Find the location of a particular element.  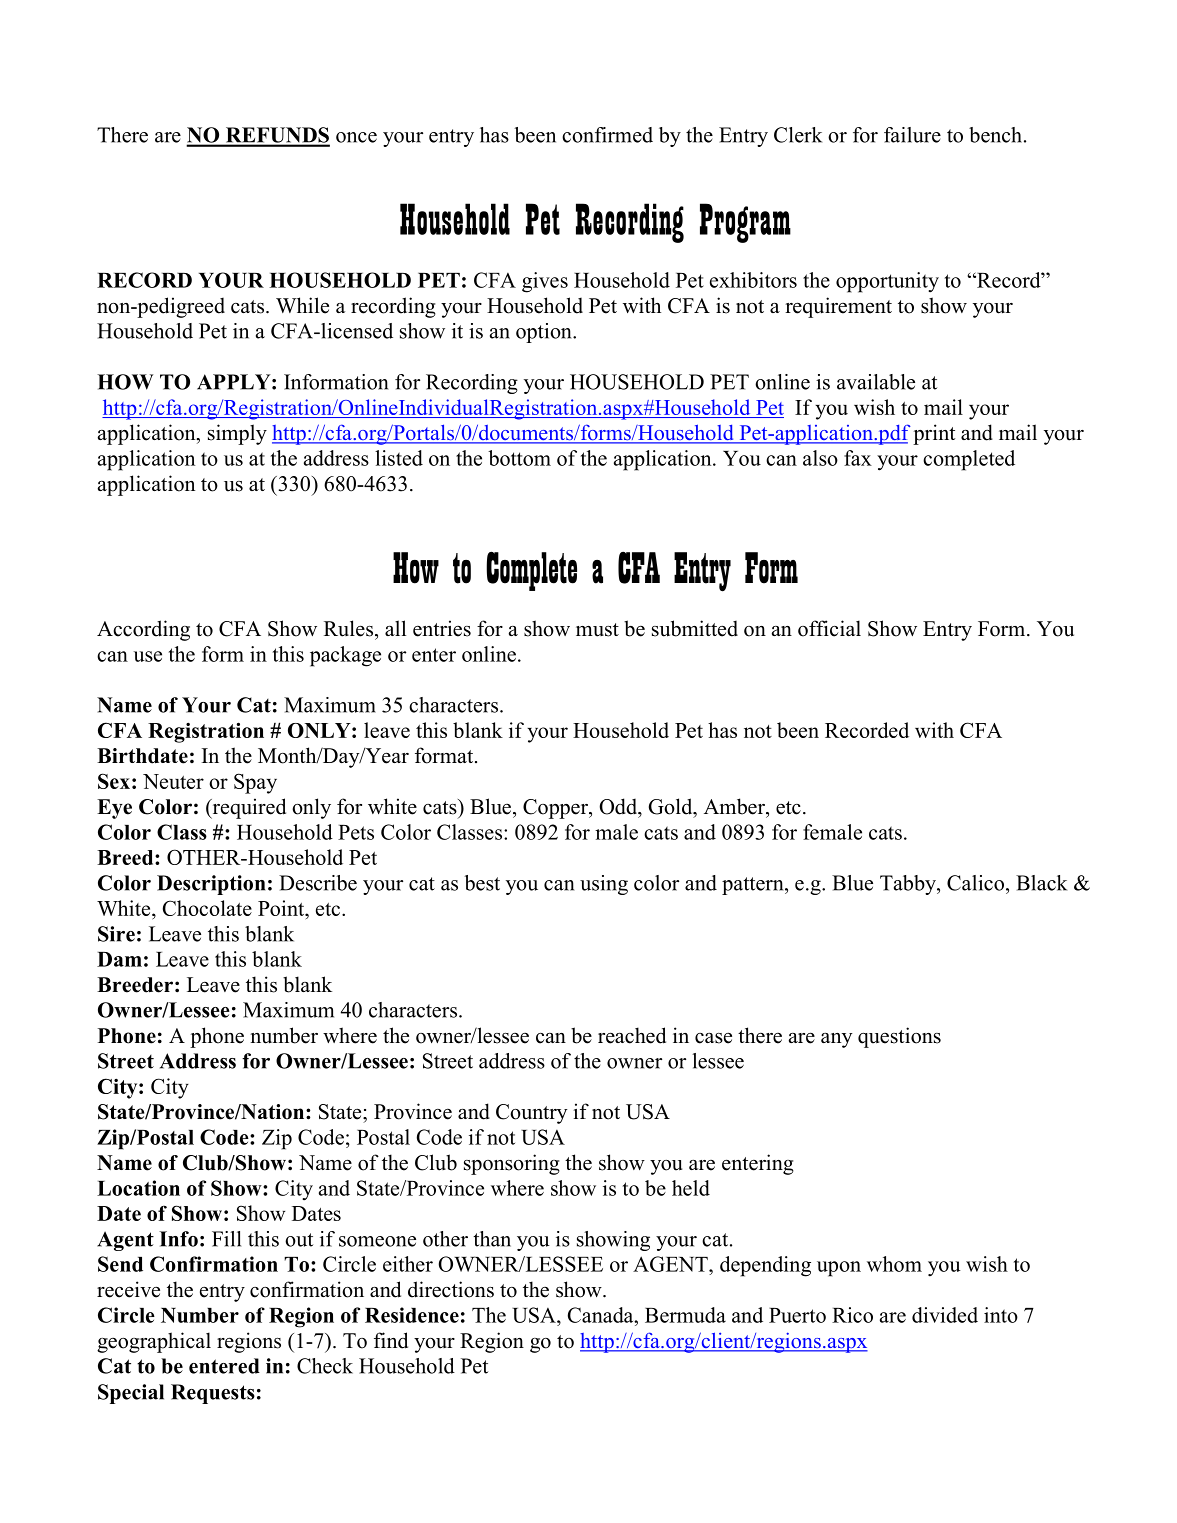

Requests is located at coordinates (213, 1394).
